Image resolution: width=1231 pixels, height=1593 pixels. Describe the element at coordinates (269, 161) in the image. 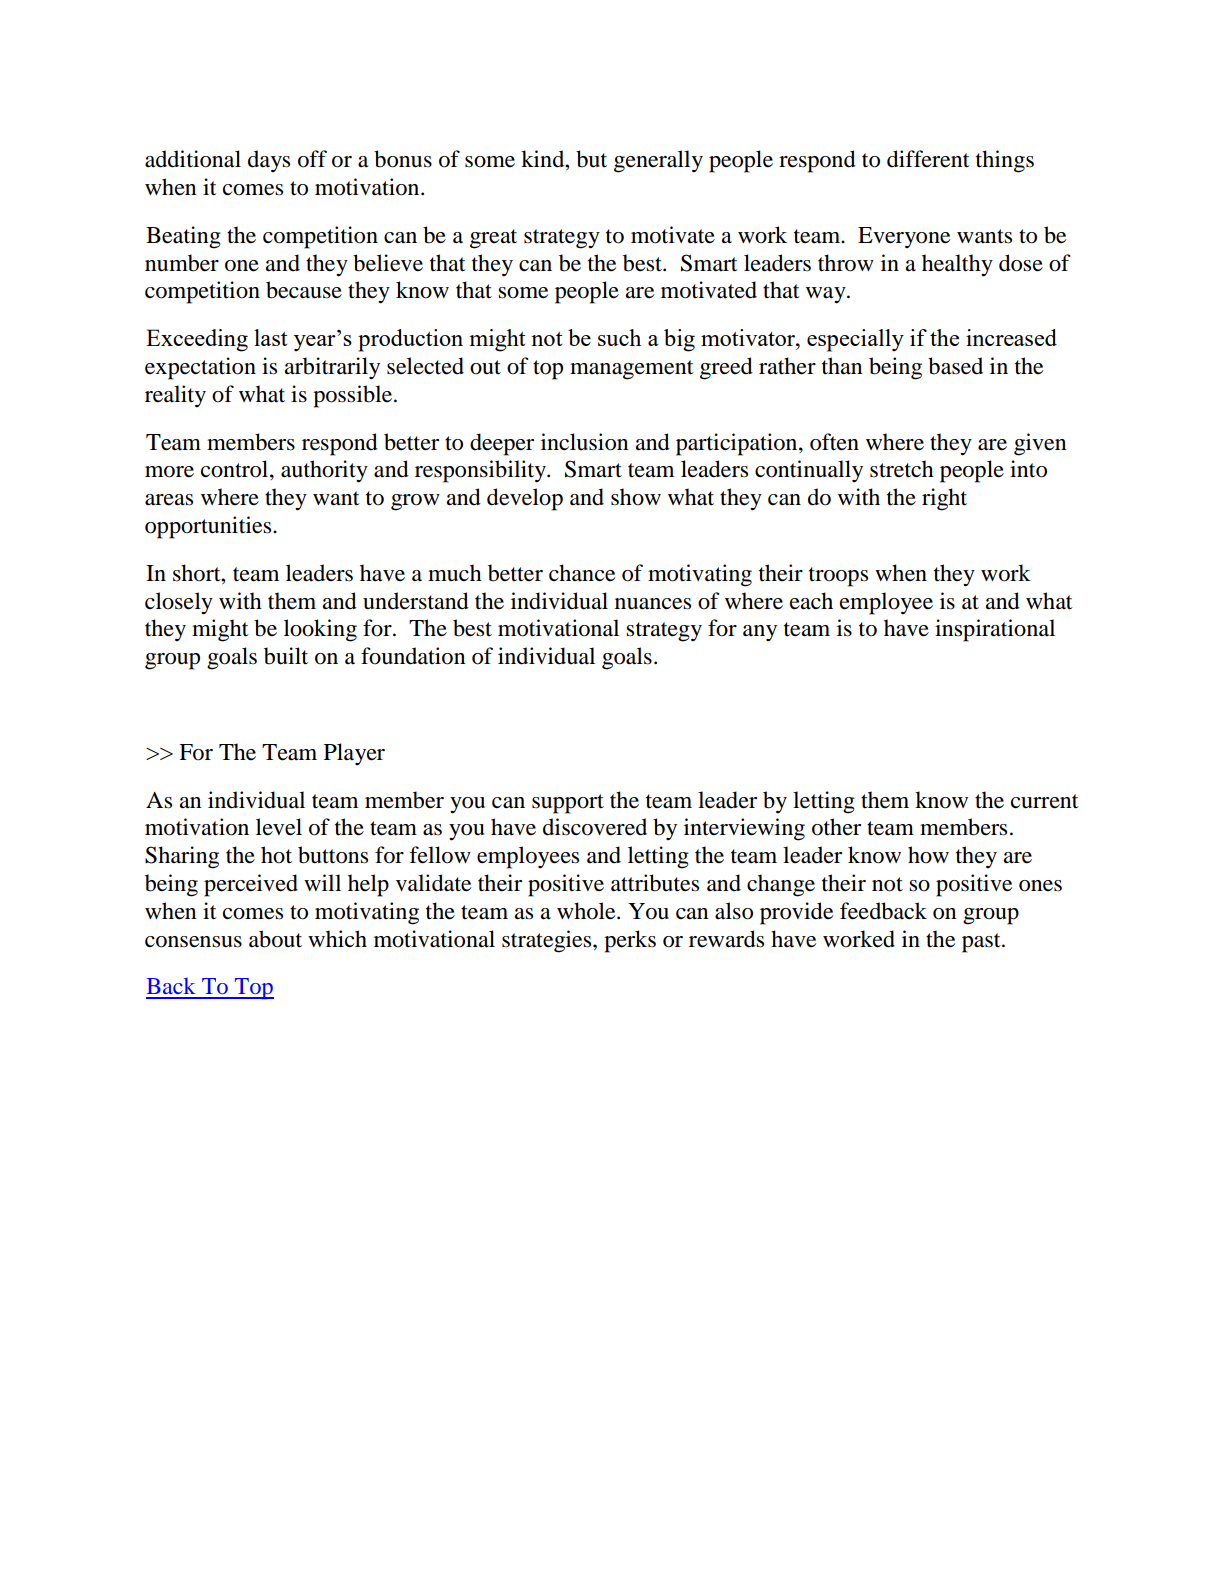

I see `days` at that location.
